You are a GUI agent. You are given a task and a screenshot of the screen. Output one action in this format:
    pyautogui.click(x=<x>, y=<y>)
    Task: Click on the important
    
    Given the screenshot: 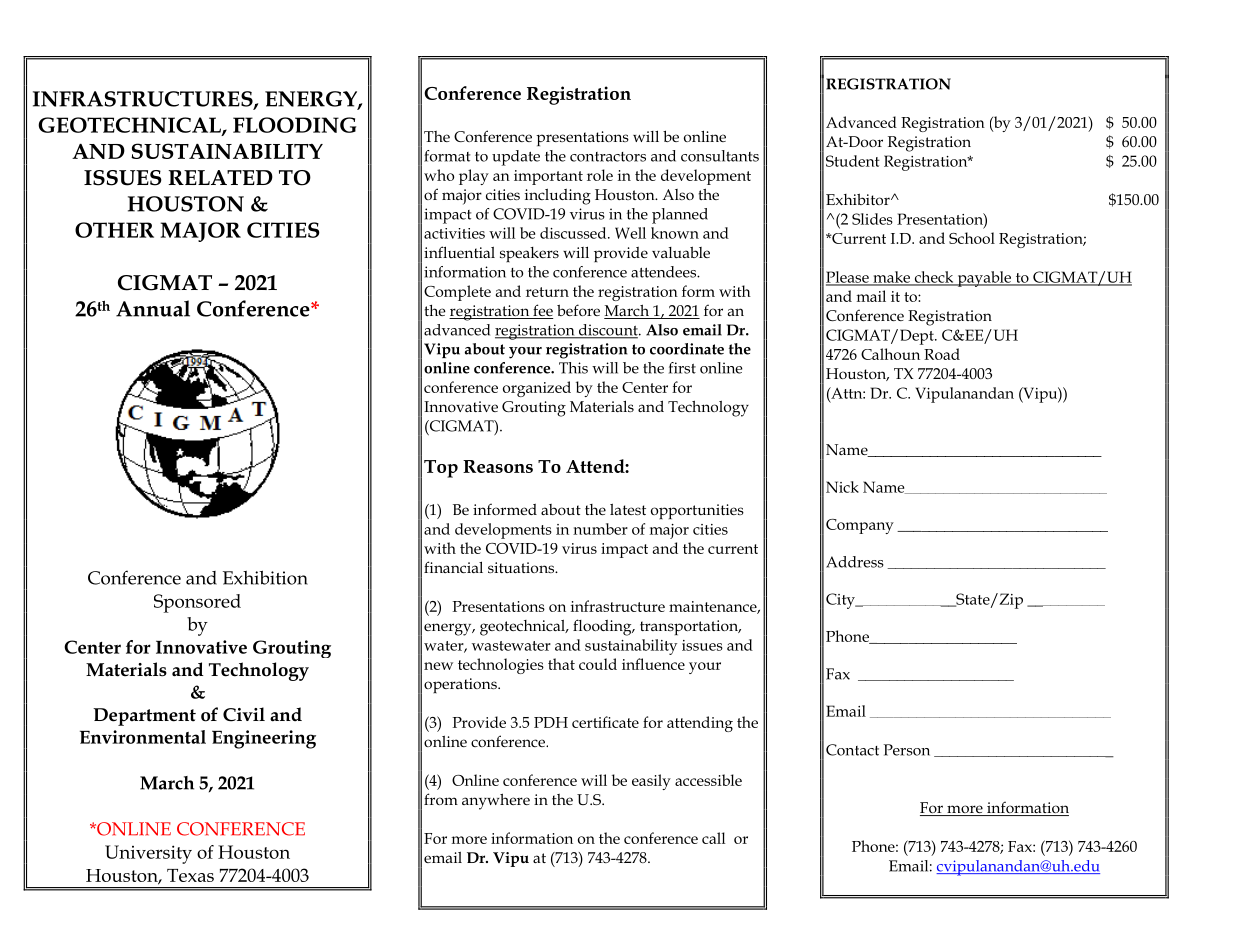 What is the action you would take?
    pyautogui.click(x=548, y=177)
